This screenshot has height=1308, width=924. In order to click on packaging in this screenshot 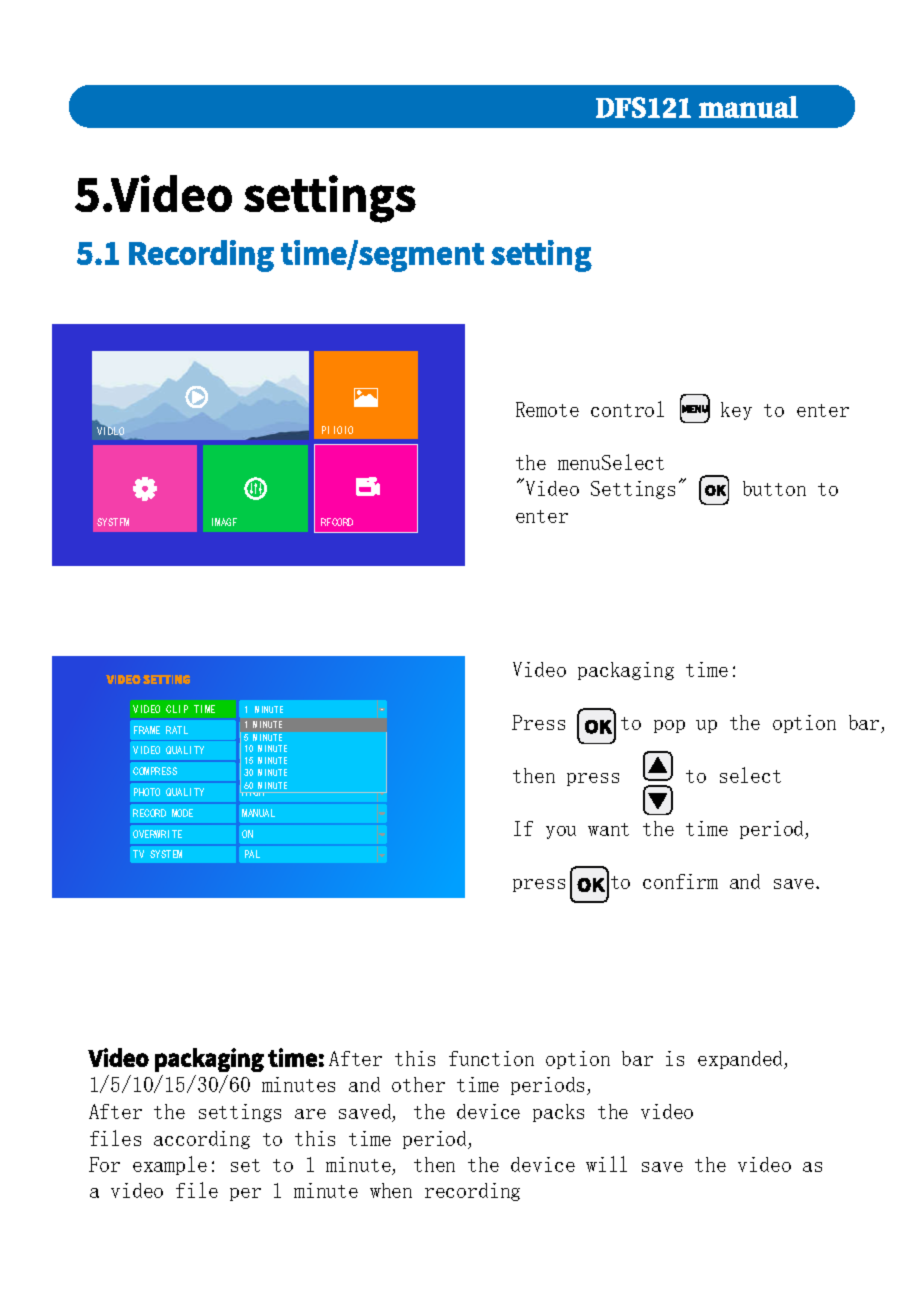, I will do `click(626, 671)`.
